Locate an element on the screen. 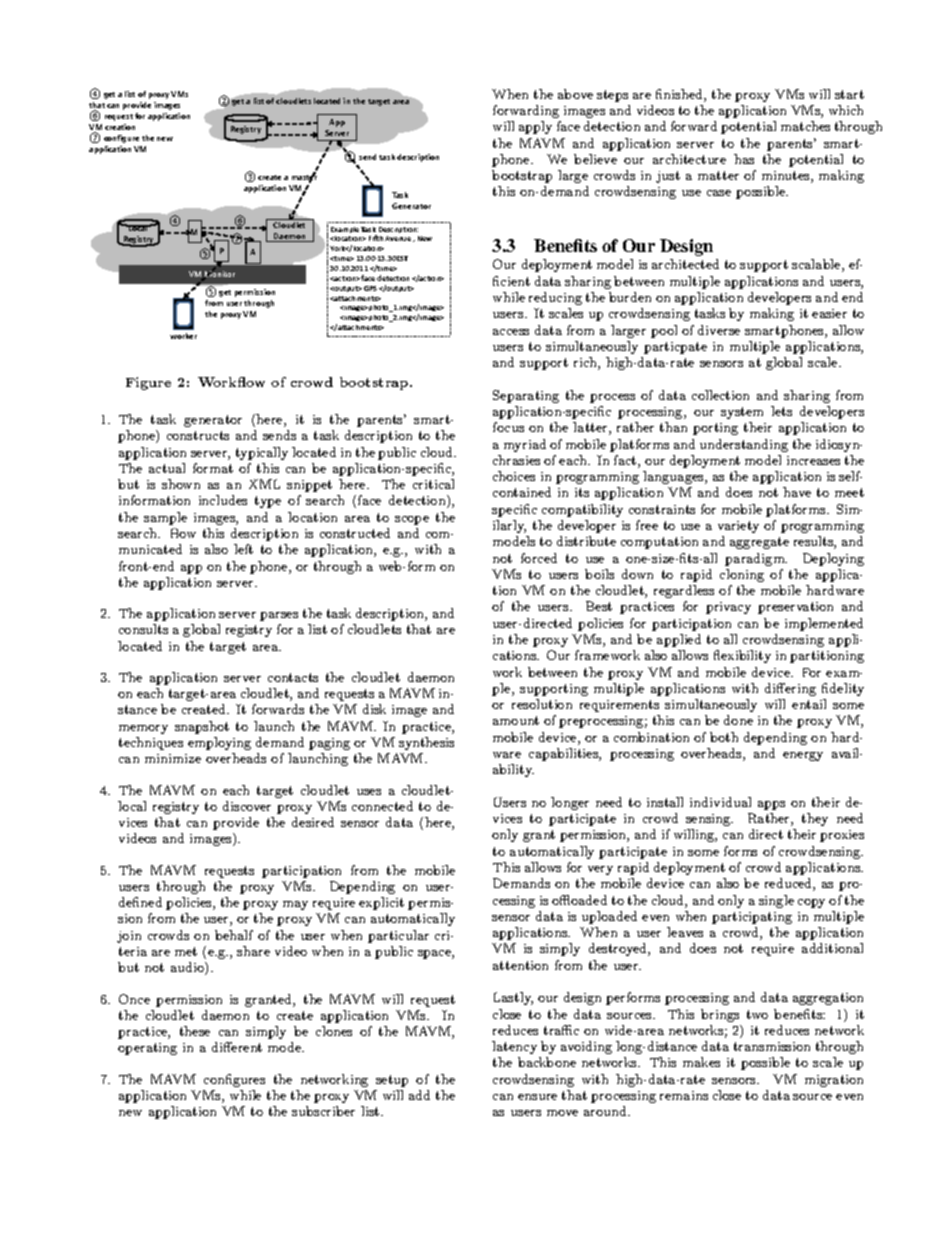 Image resolution: width=952 pixels, height=1233 pixels. ensure is located at coordinates (537, 1097).
